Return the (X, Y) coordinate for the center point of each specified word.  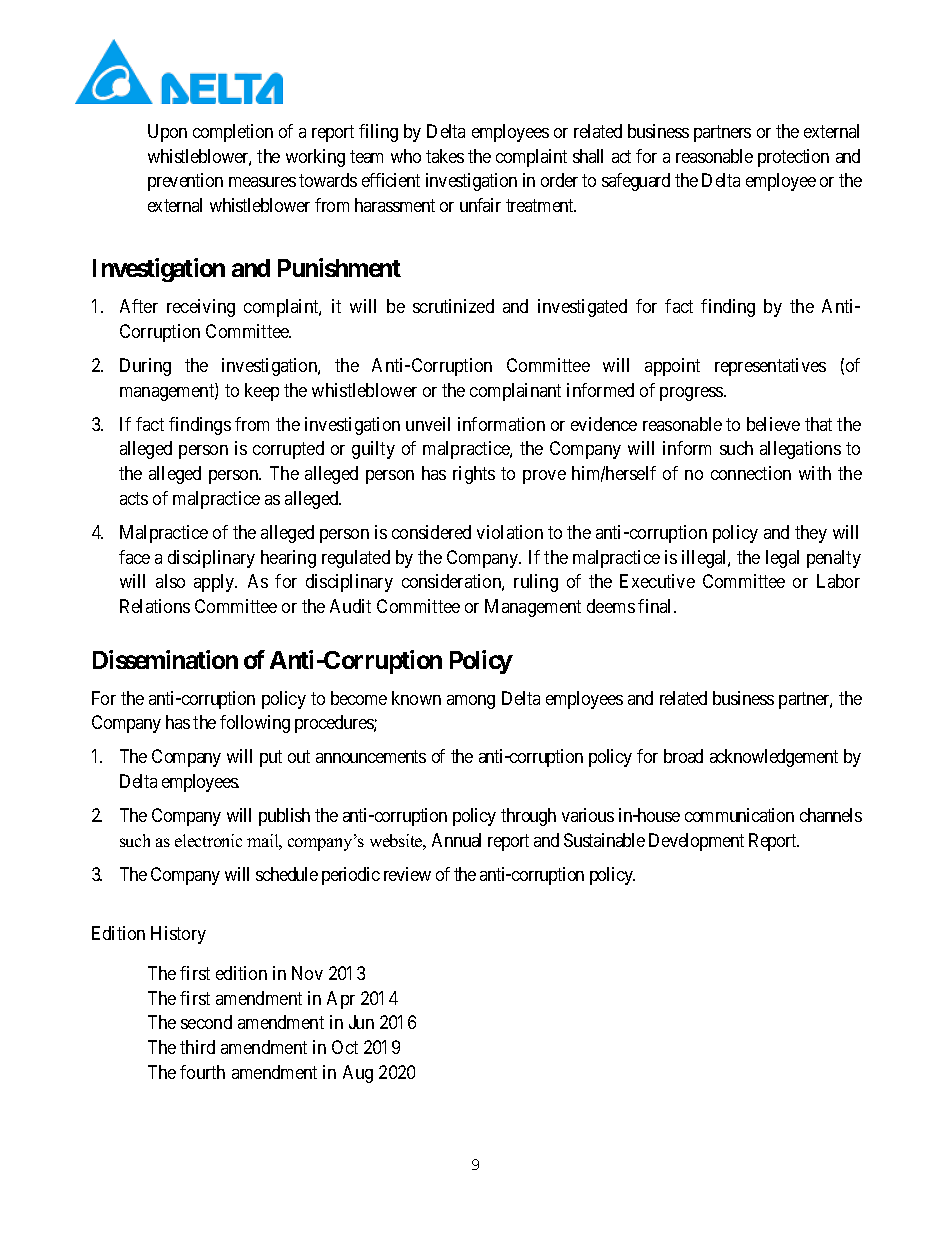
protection (793, 158)
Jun (361, 1022)
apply (215, 583)
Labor (838, 581)
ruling (536, 583)
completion (233, 133)
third (197, 1047)
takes (445, 156)
